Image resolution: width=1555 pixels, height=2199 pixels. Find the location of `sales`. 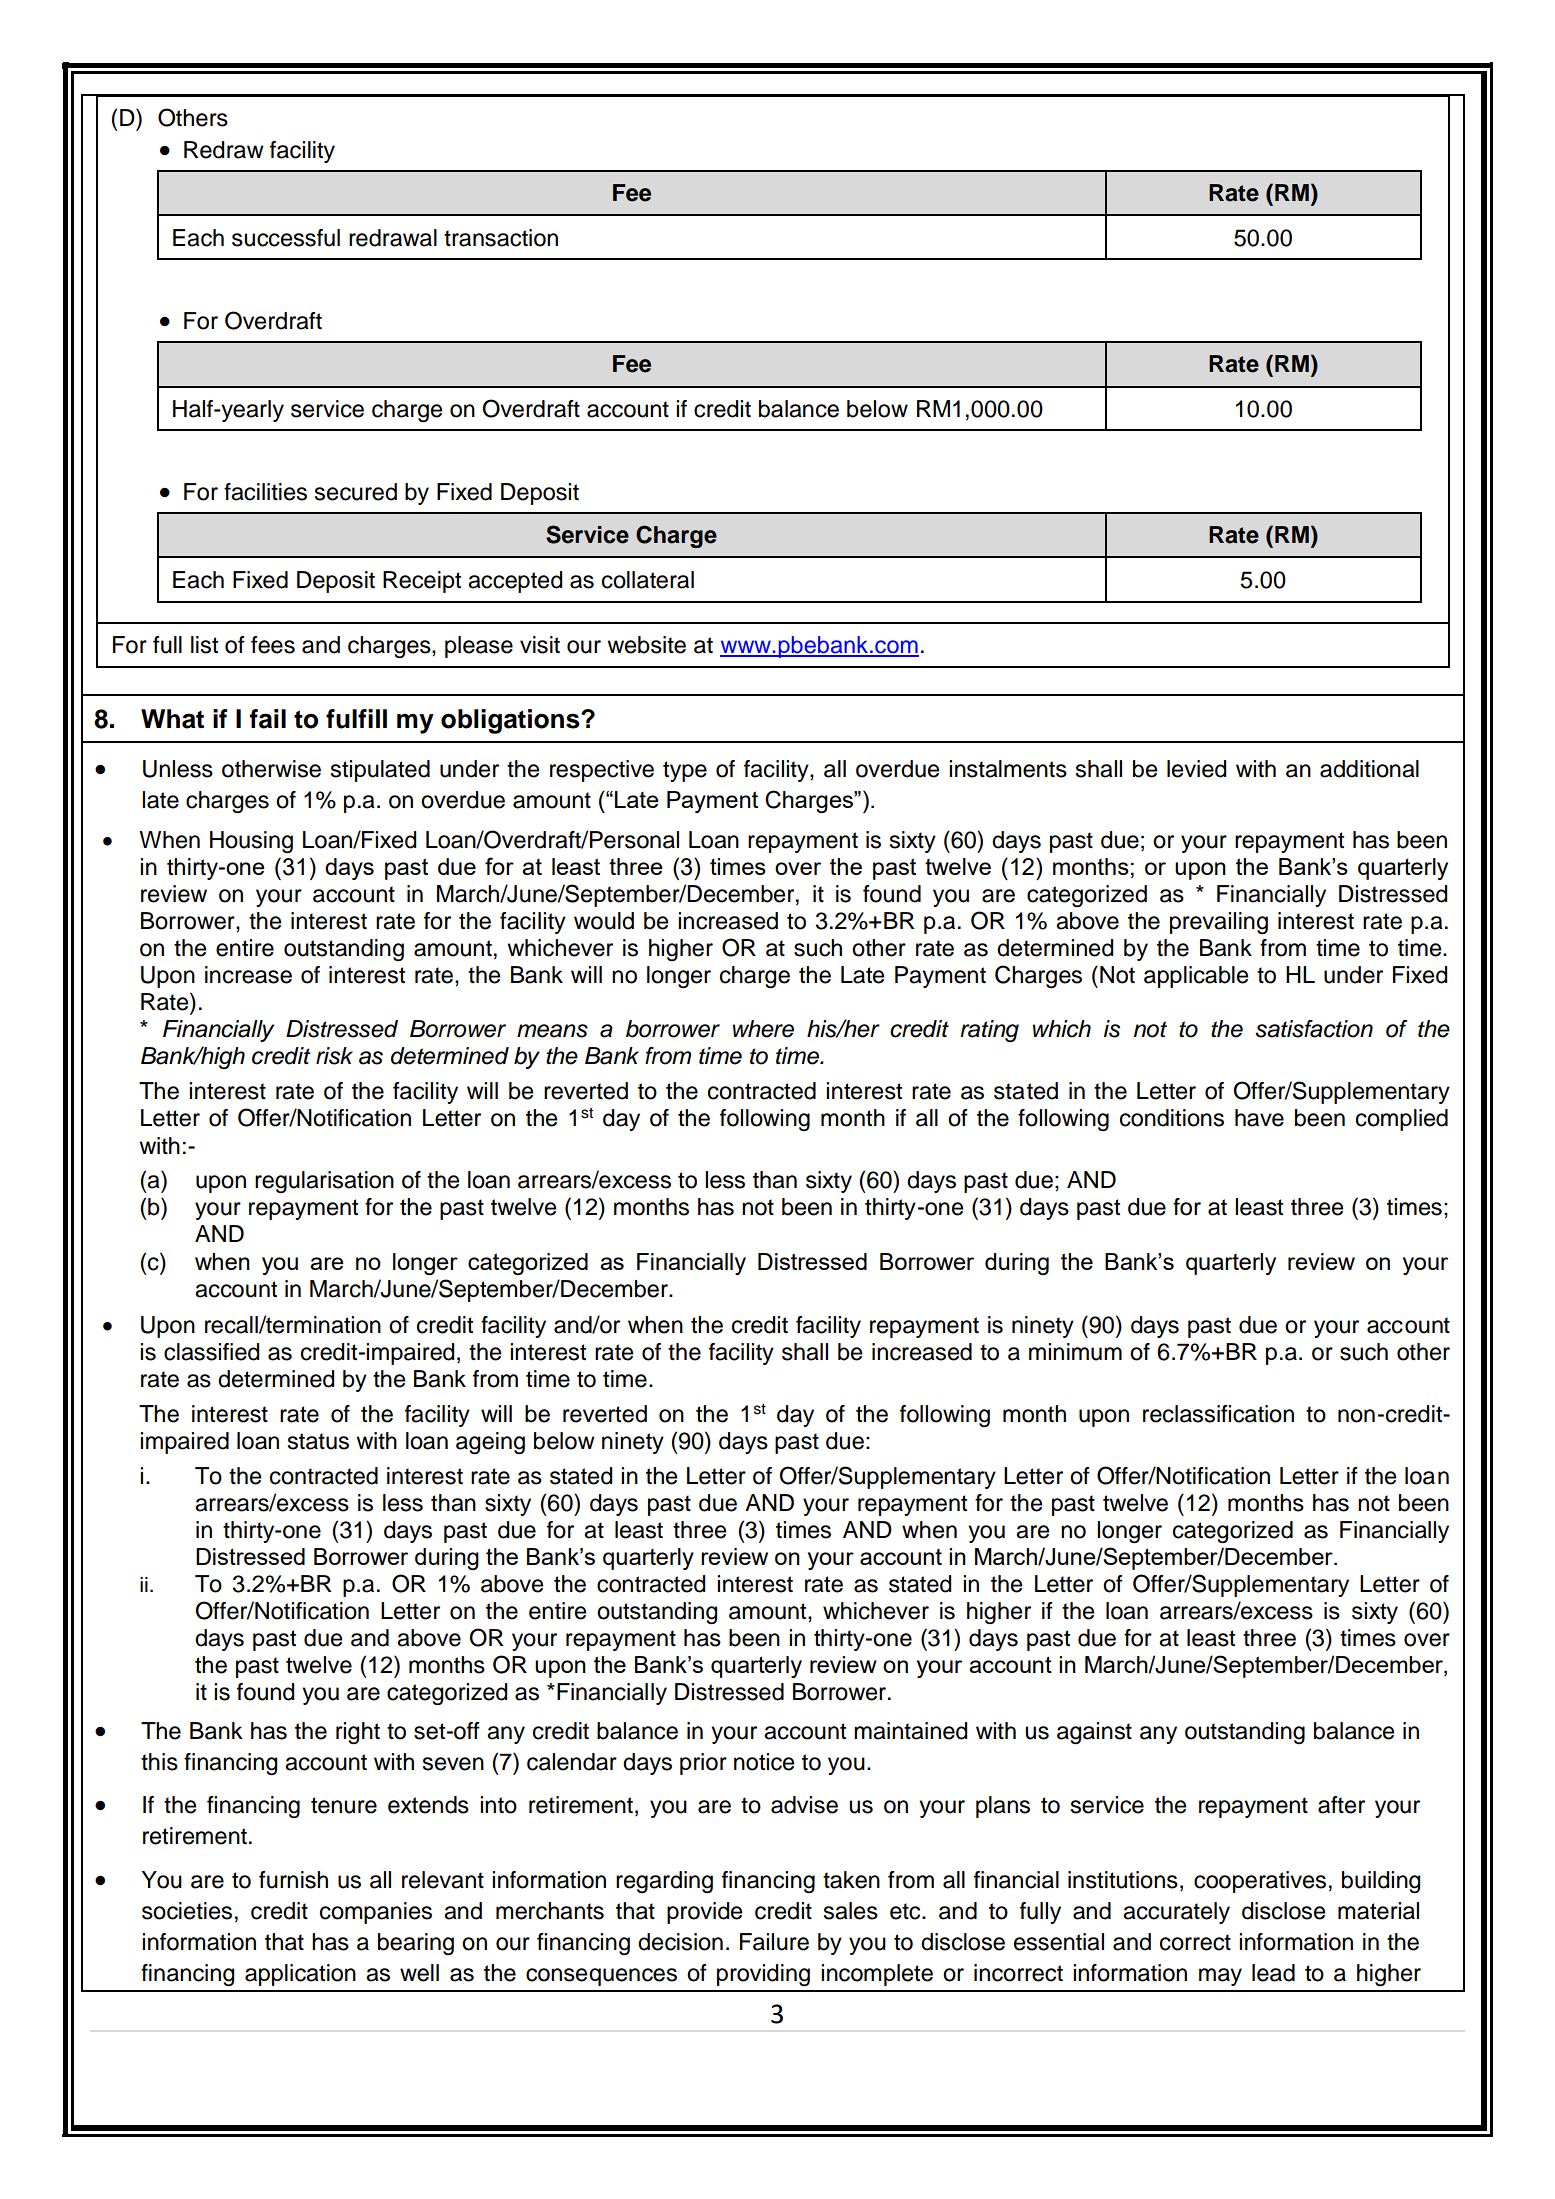

sales is located at coordinates (851, 1911).
